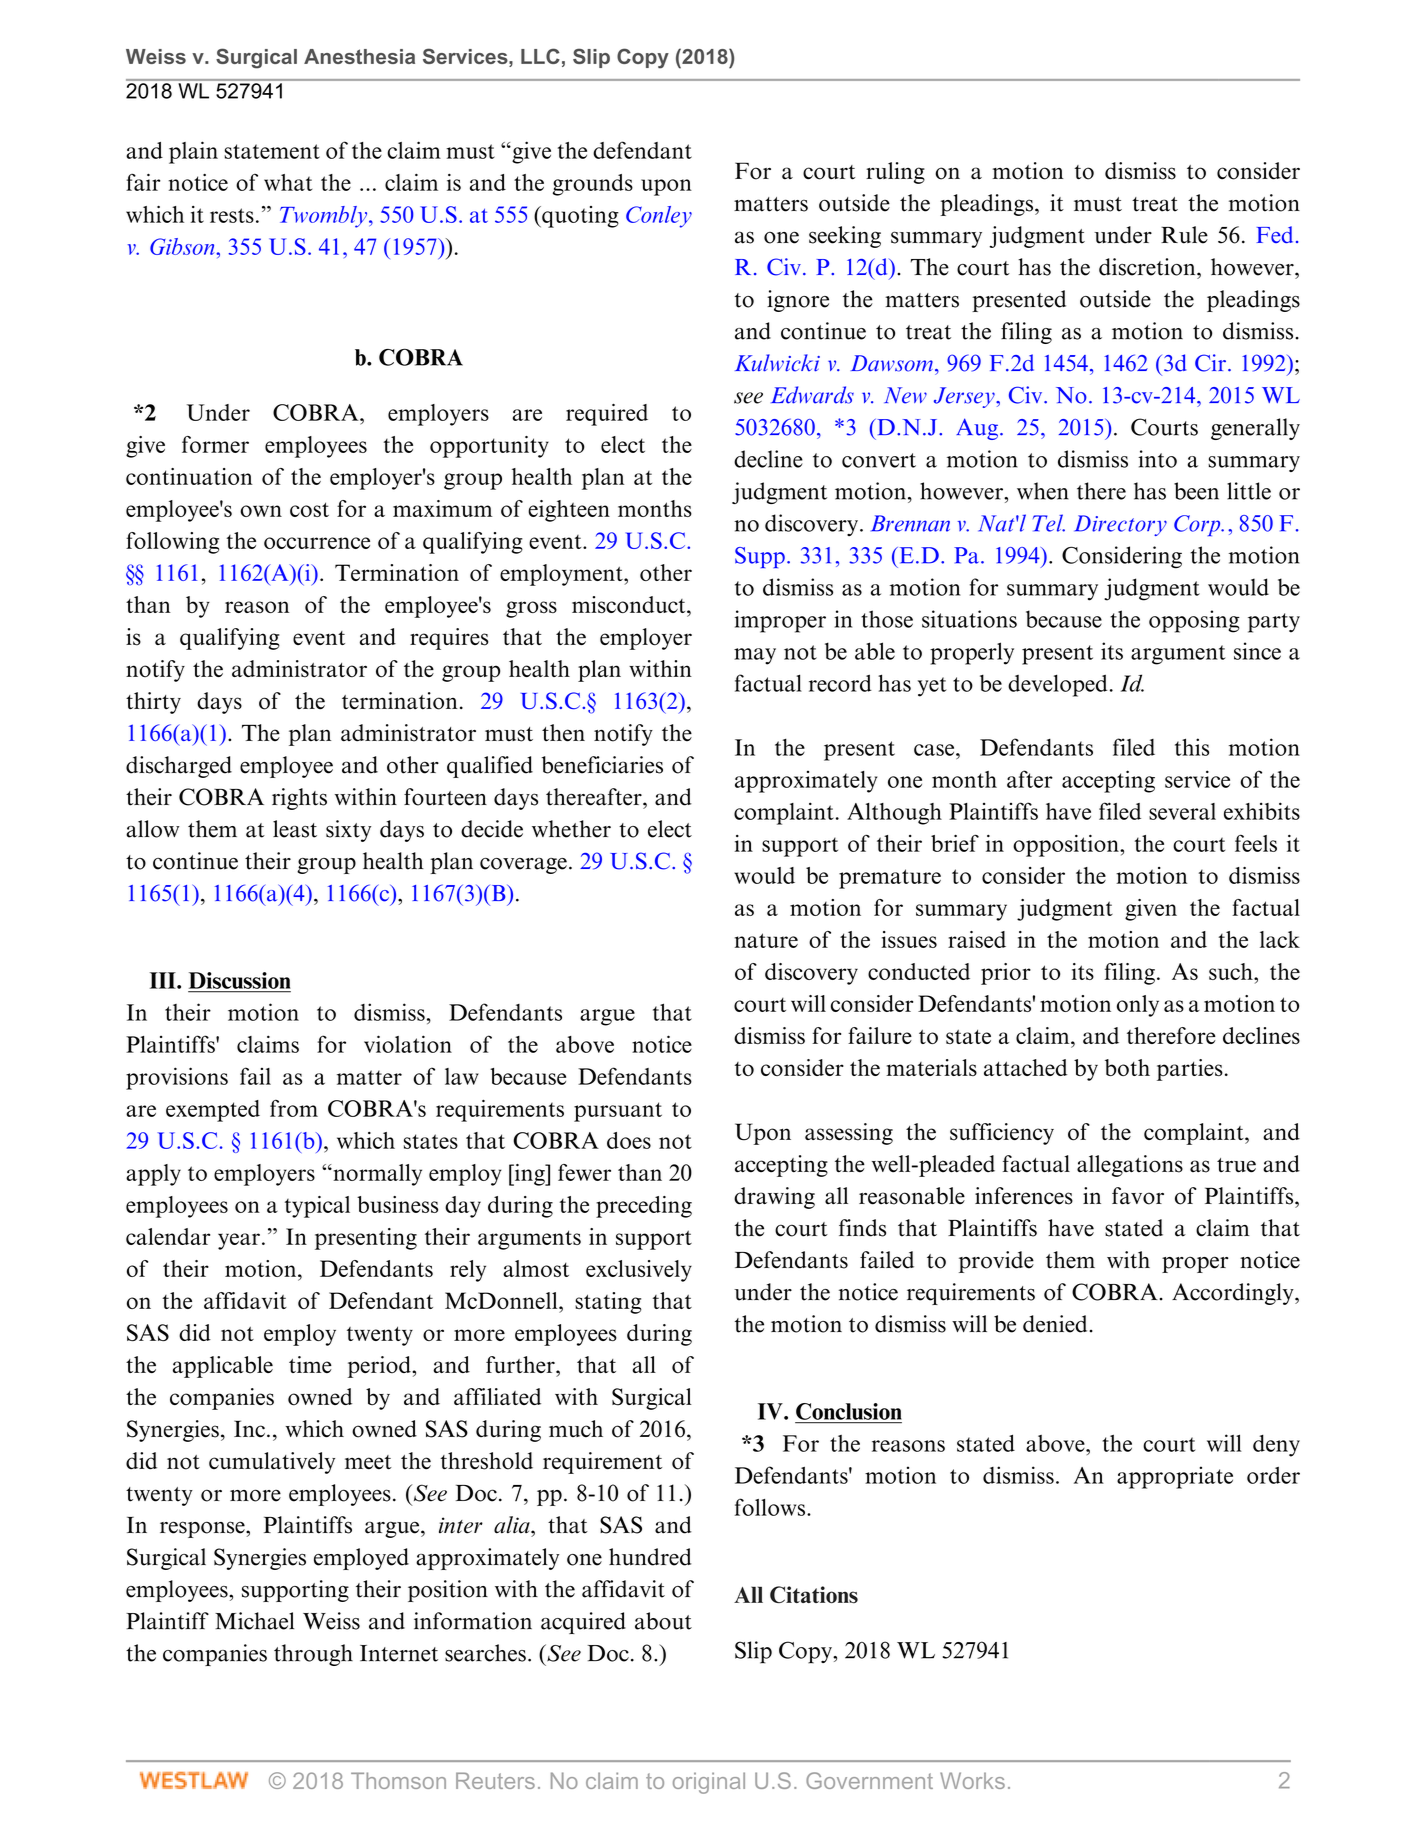 The height and width of the screenshot is (1845, 1426). Describe the element at coordinates (972, 1780) in the screenshot. I see `Works` at that location.
